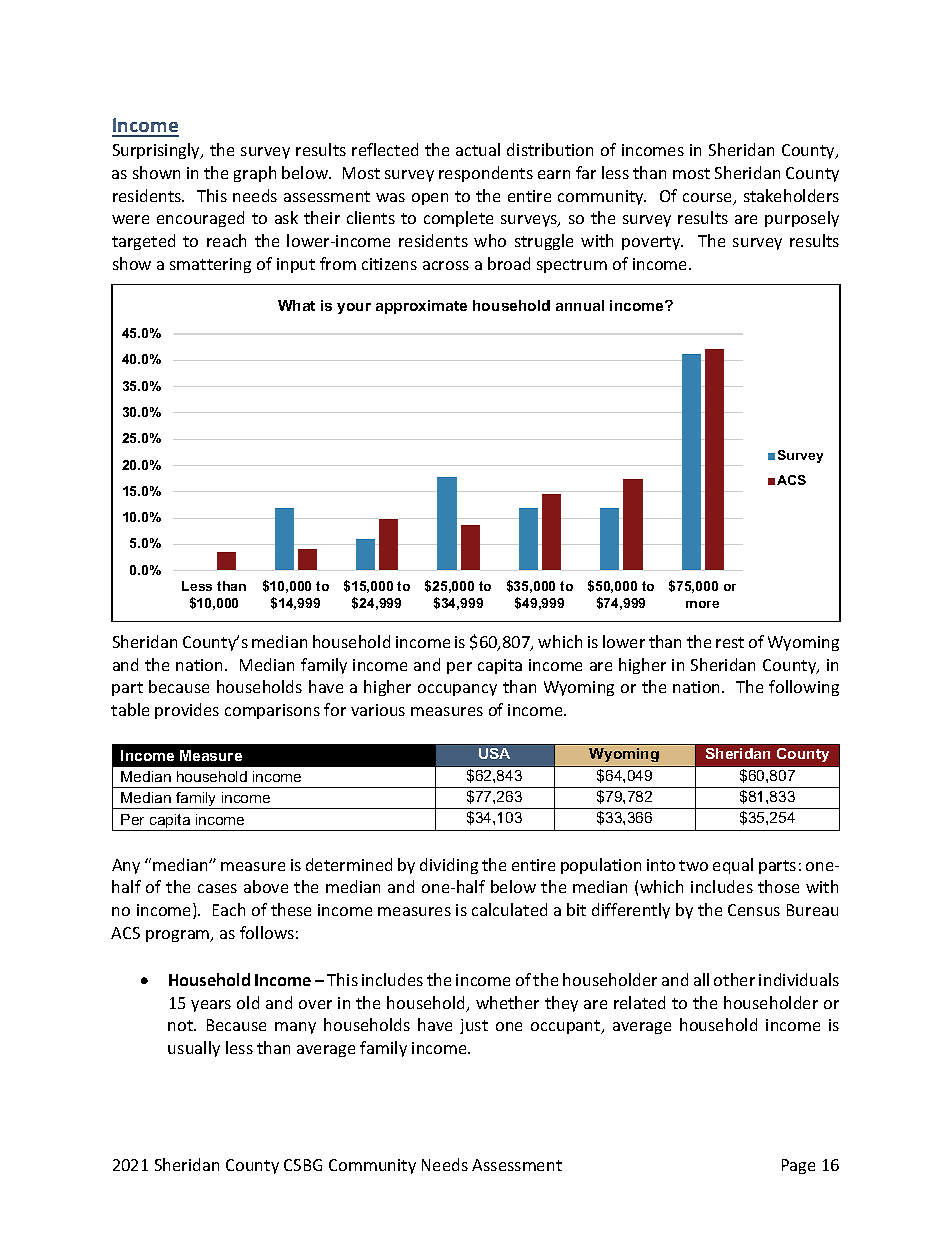 The width and height of the screenshot is (952, 1233). Describe the element at coordinates (255, 174) in the screenshot. I see `graph` at that location.
